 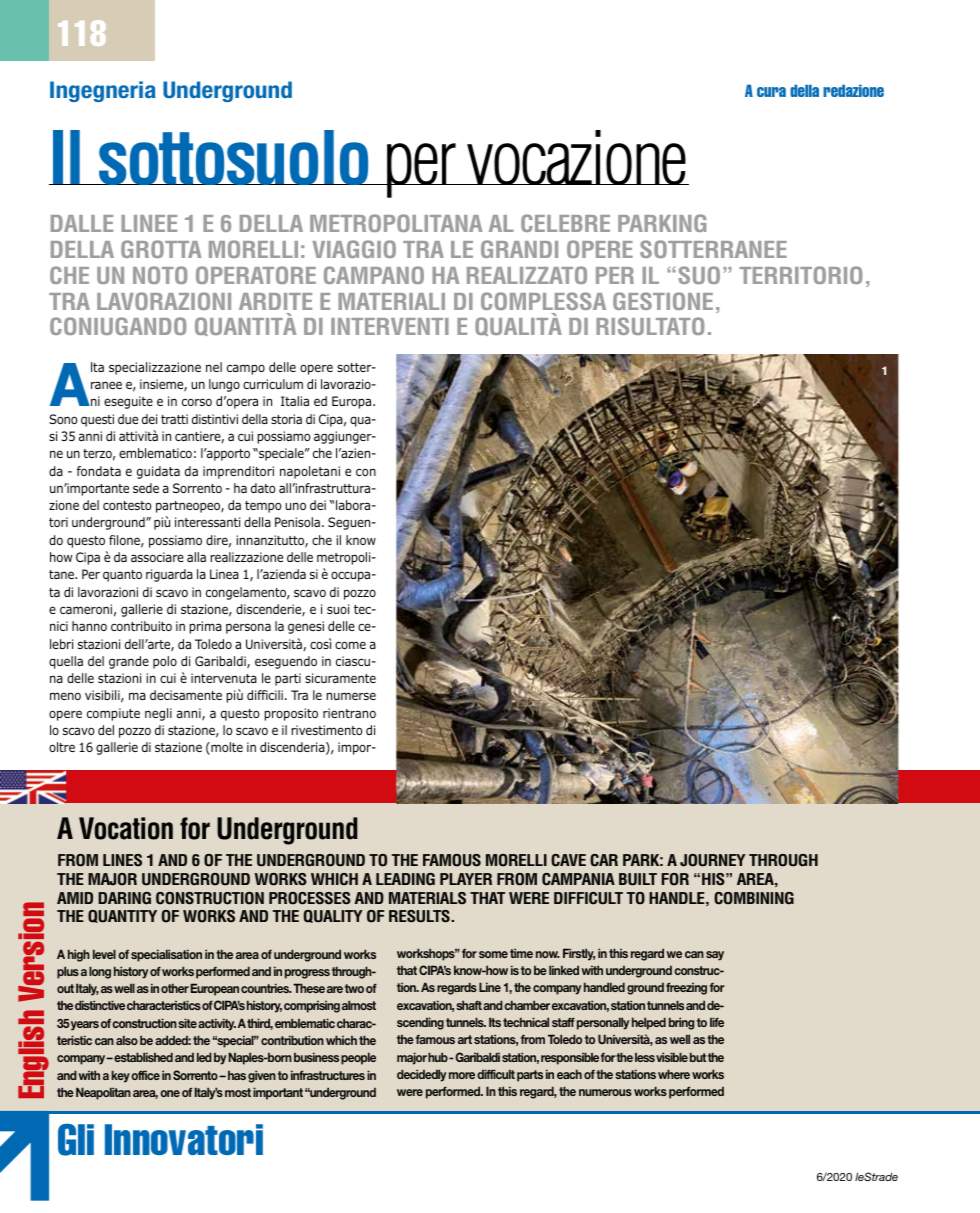 What do you see at coordinates (353, 402) in the screenshot?
I see `Europa` at bounding box center [353, 402].
